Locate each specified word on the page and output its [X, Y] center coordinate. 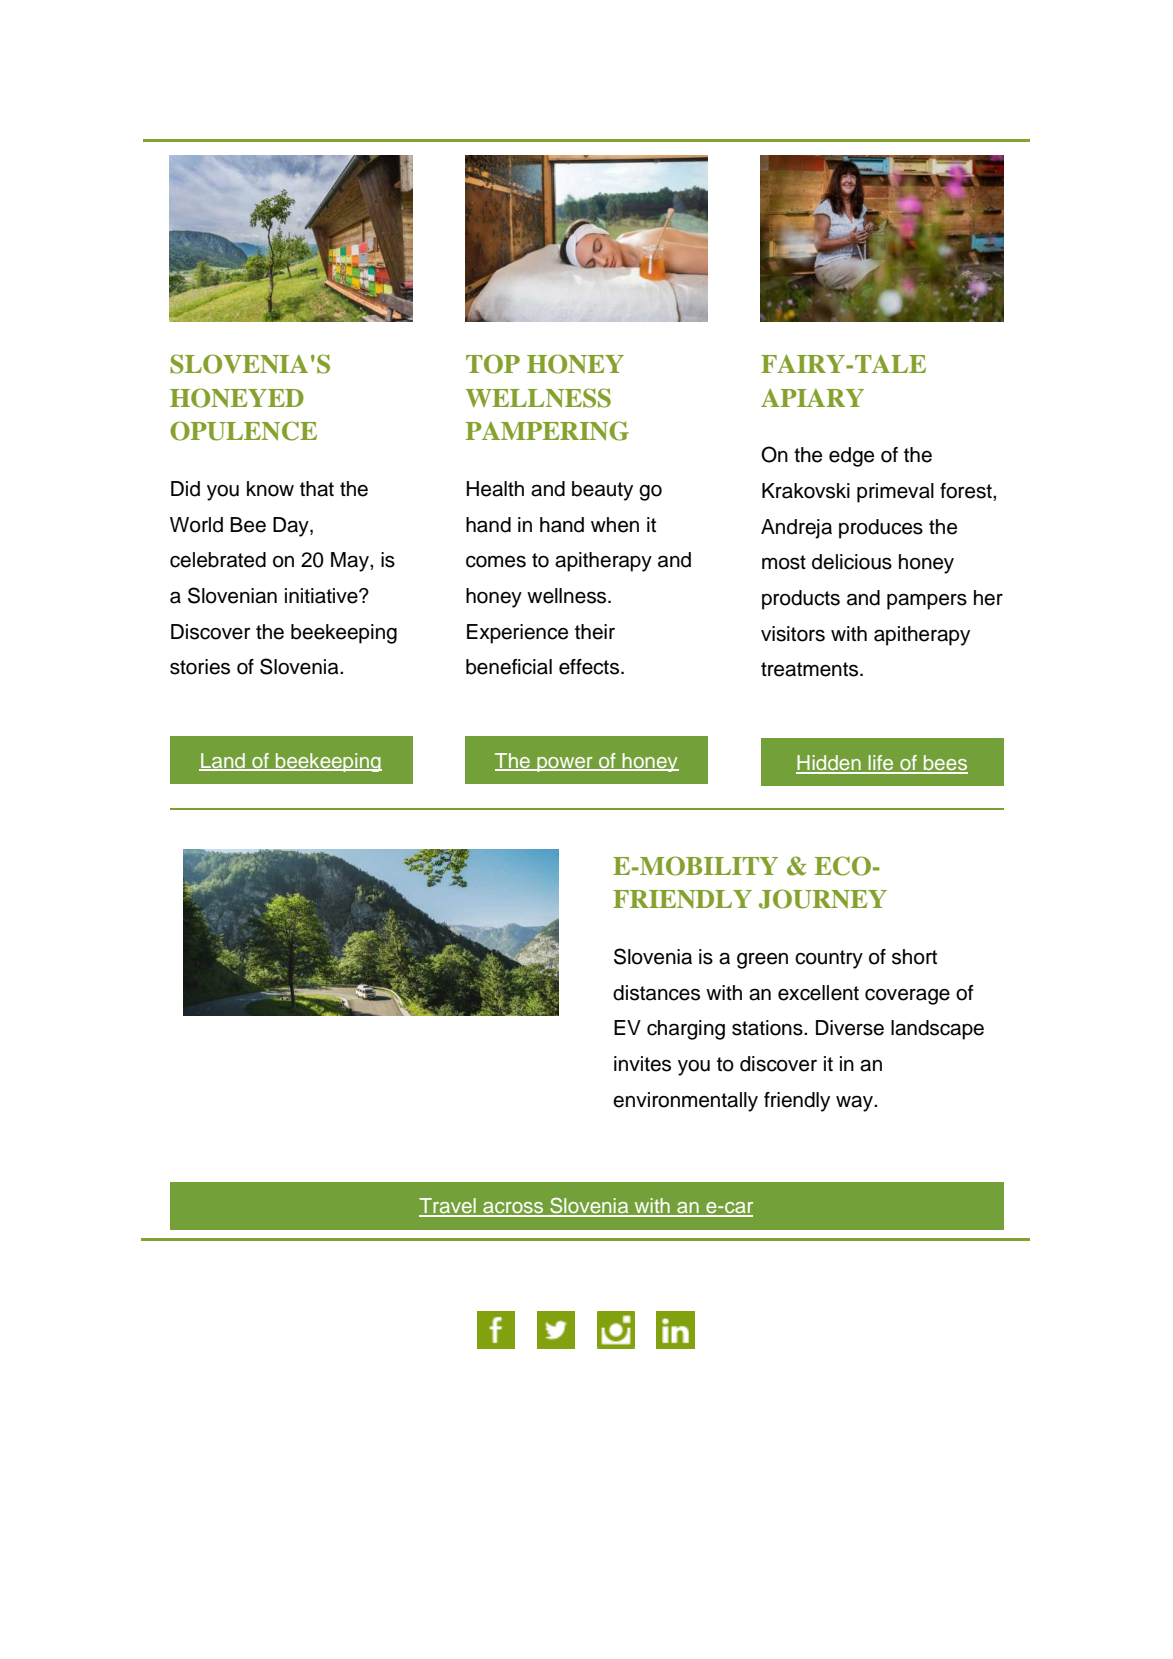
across [513, 1209]
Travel [448, 1207]
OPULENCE [243, 431]
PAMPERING [547, 431]
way [855, 1103]
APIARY [812, 398]
